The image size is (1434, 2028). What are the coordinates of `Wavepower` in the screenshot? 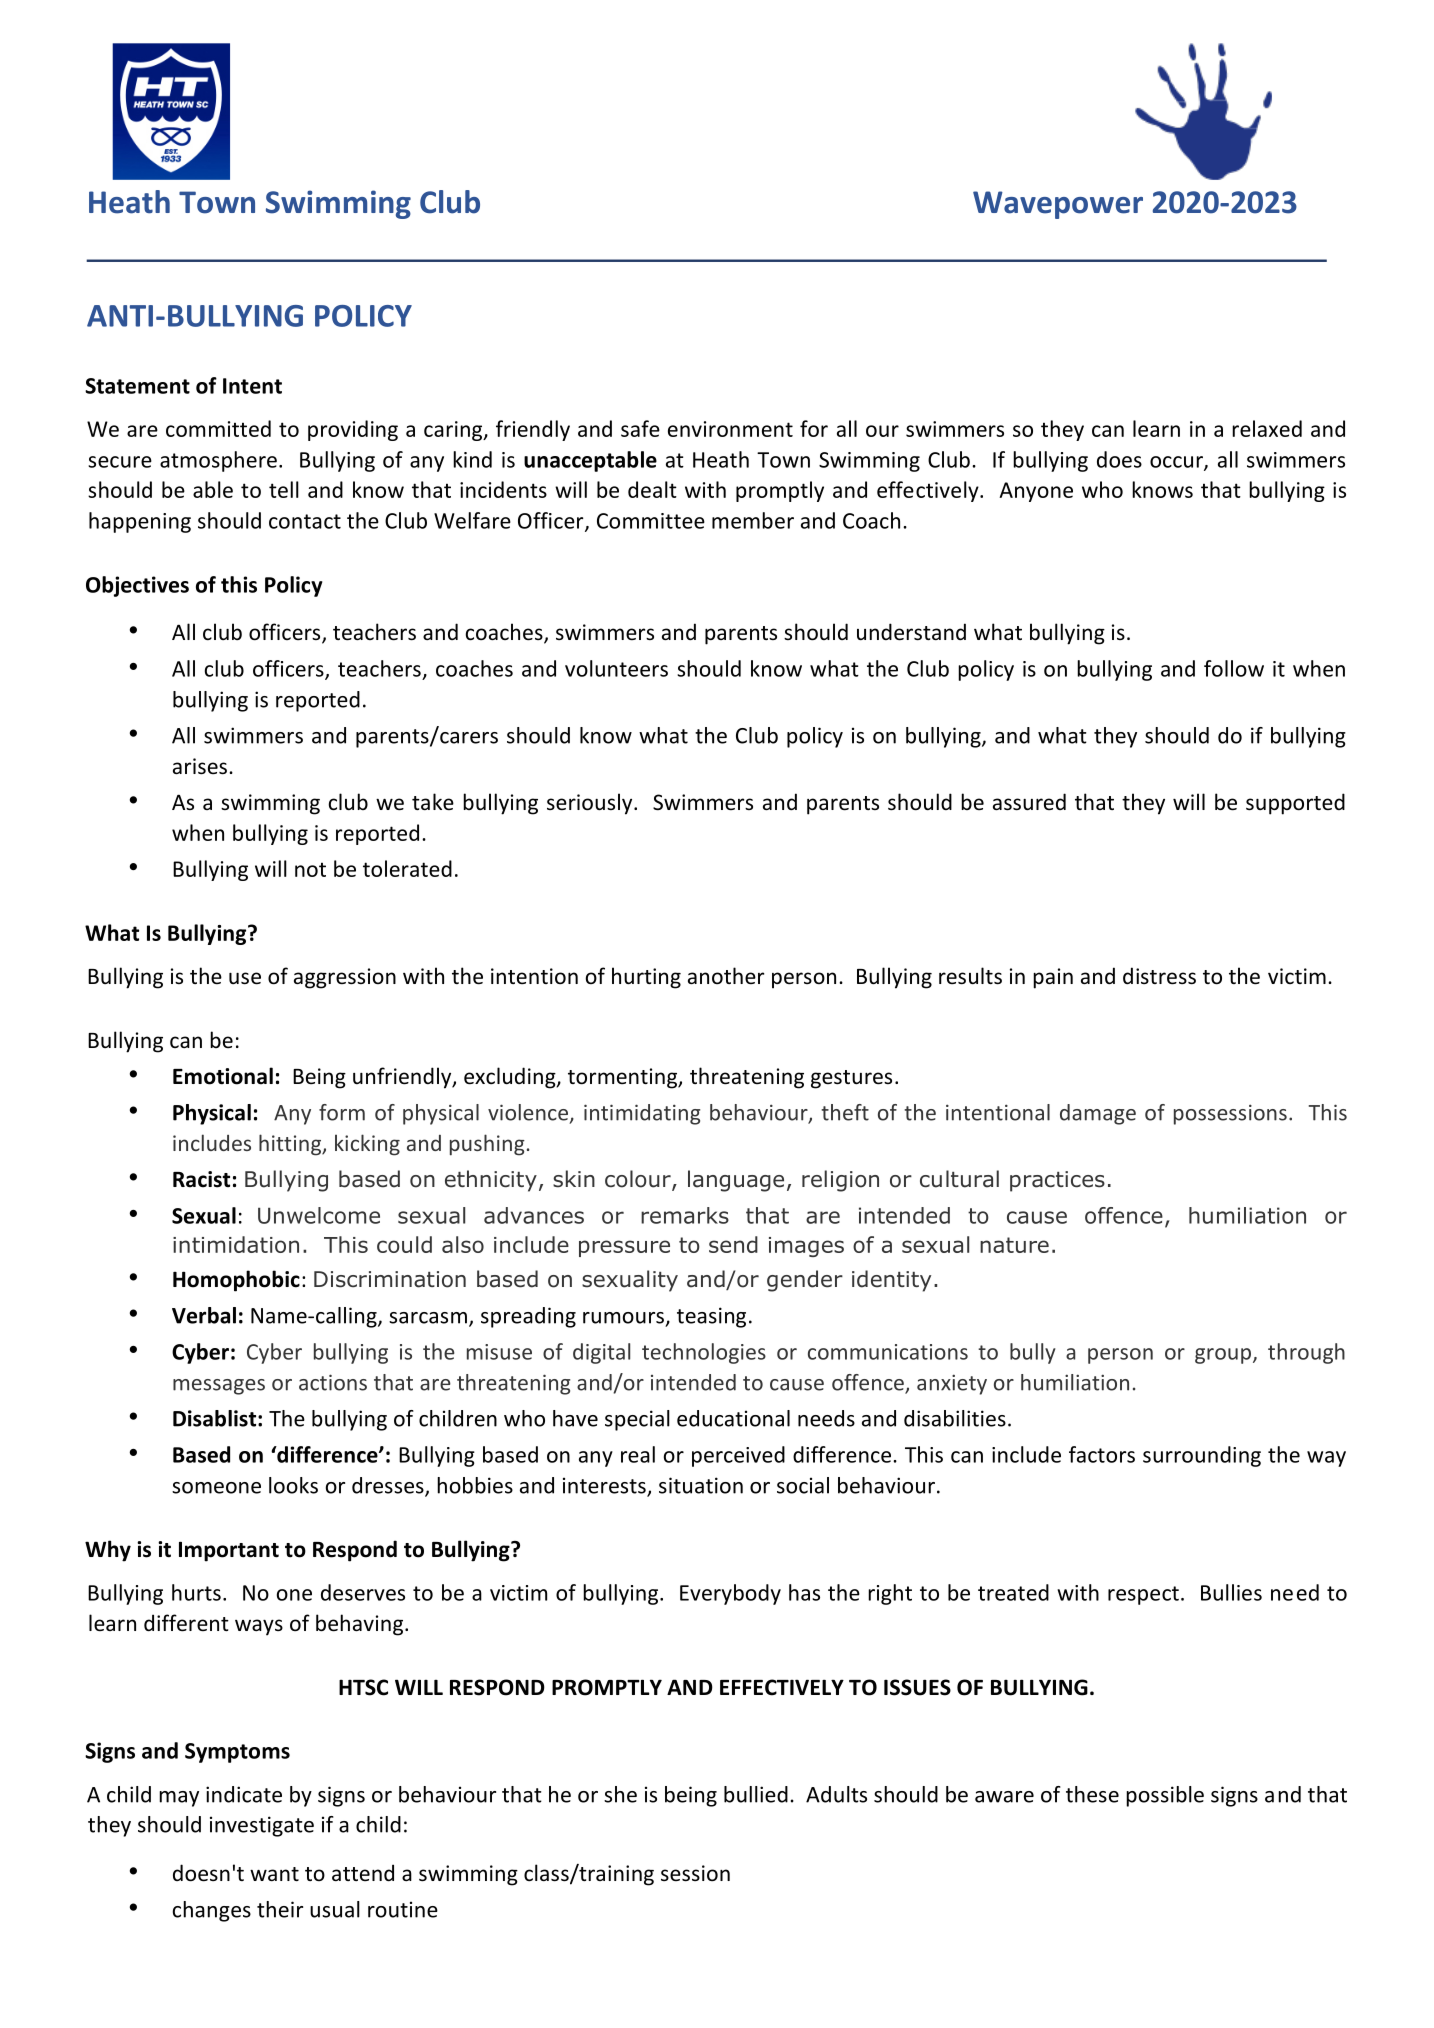 It's located at (1058, 205).
